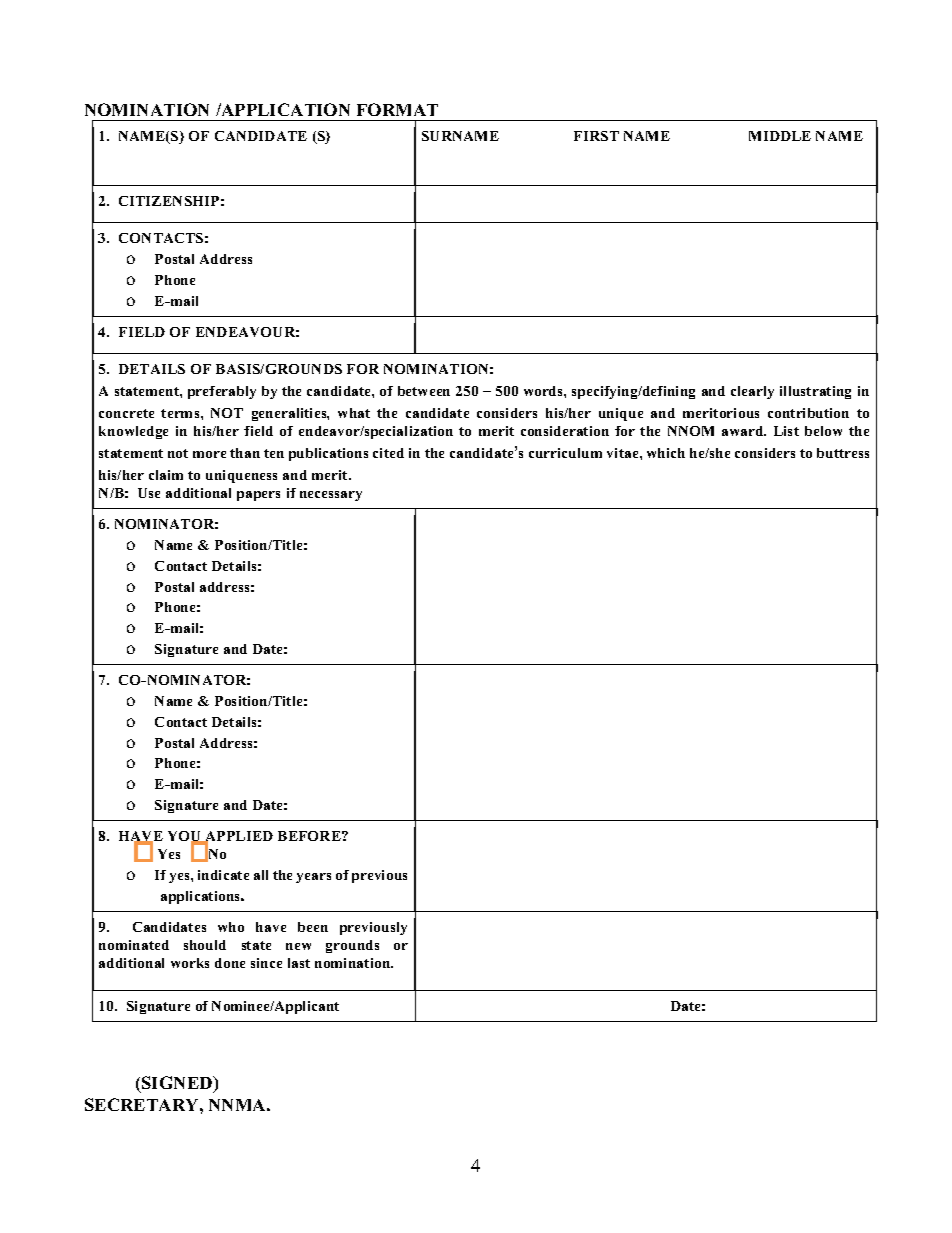 The width and height of the screenshot is (952, 1233). What do you see at coordinates (313, 927) in the screenshot?
I see `been` at bounding box center [313, 927].
